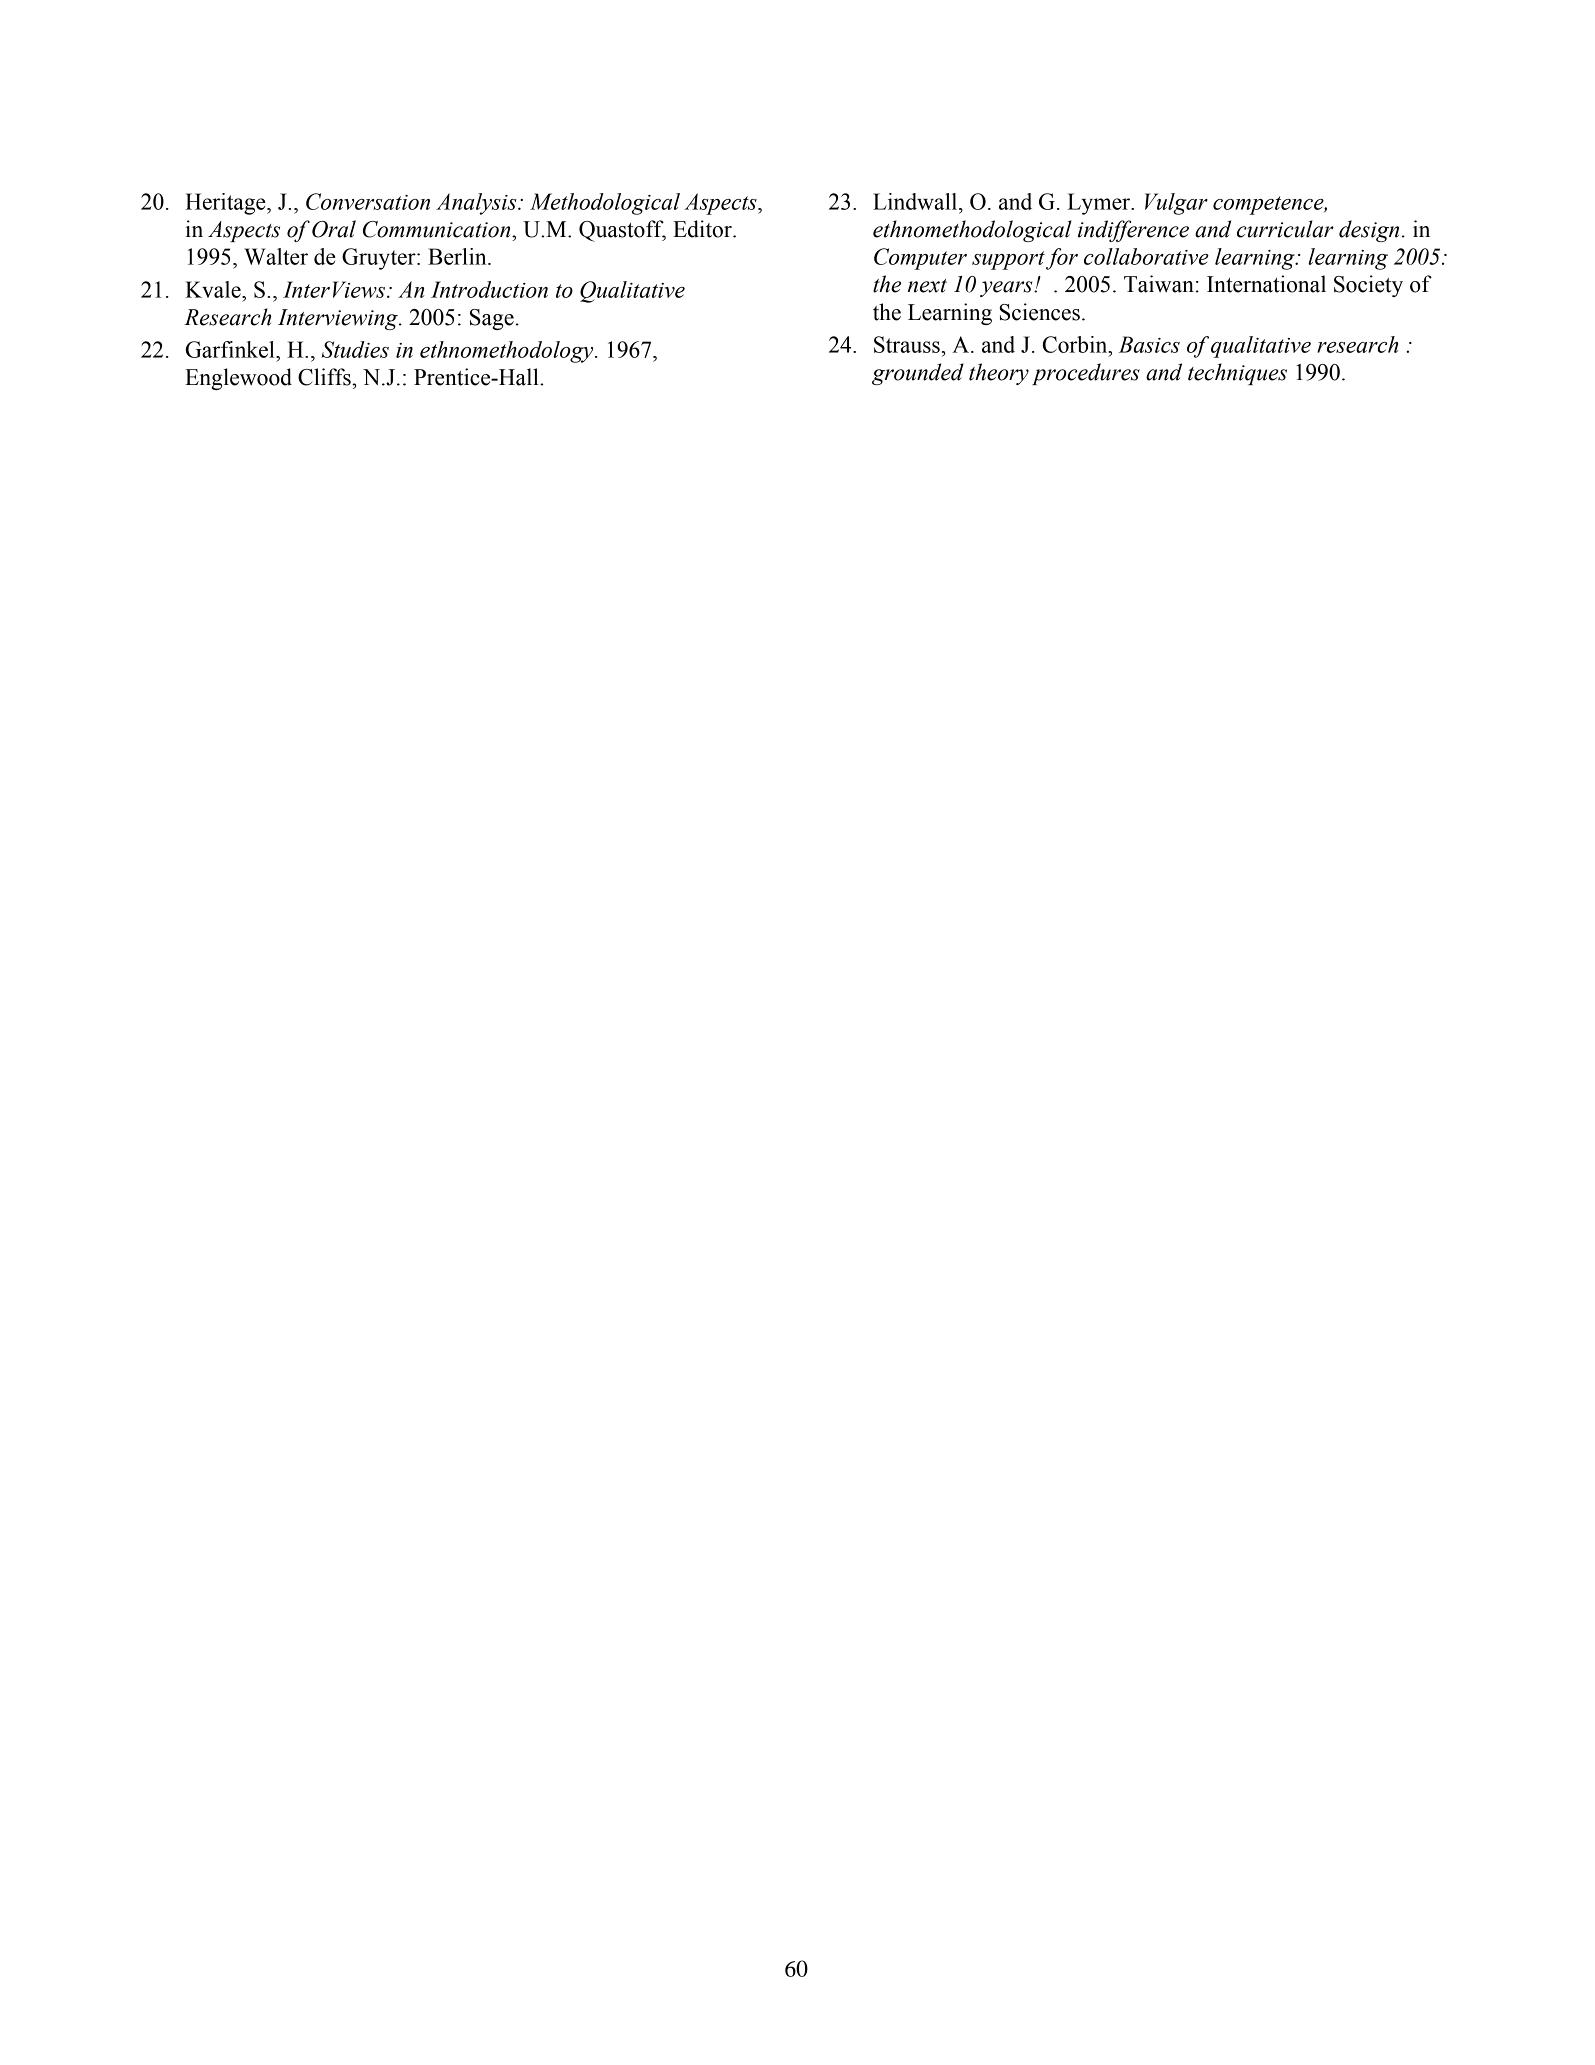 The width and height of the document is (1595, 2065). What do you see at coordinates (703, 229) in the document?
I see `Editor` at bounding box center [703, 229].
